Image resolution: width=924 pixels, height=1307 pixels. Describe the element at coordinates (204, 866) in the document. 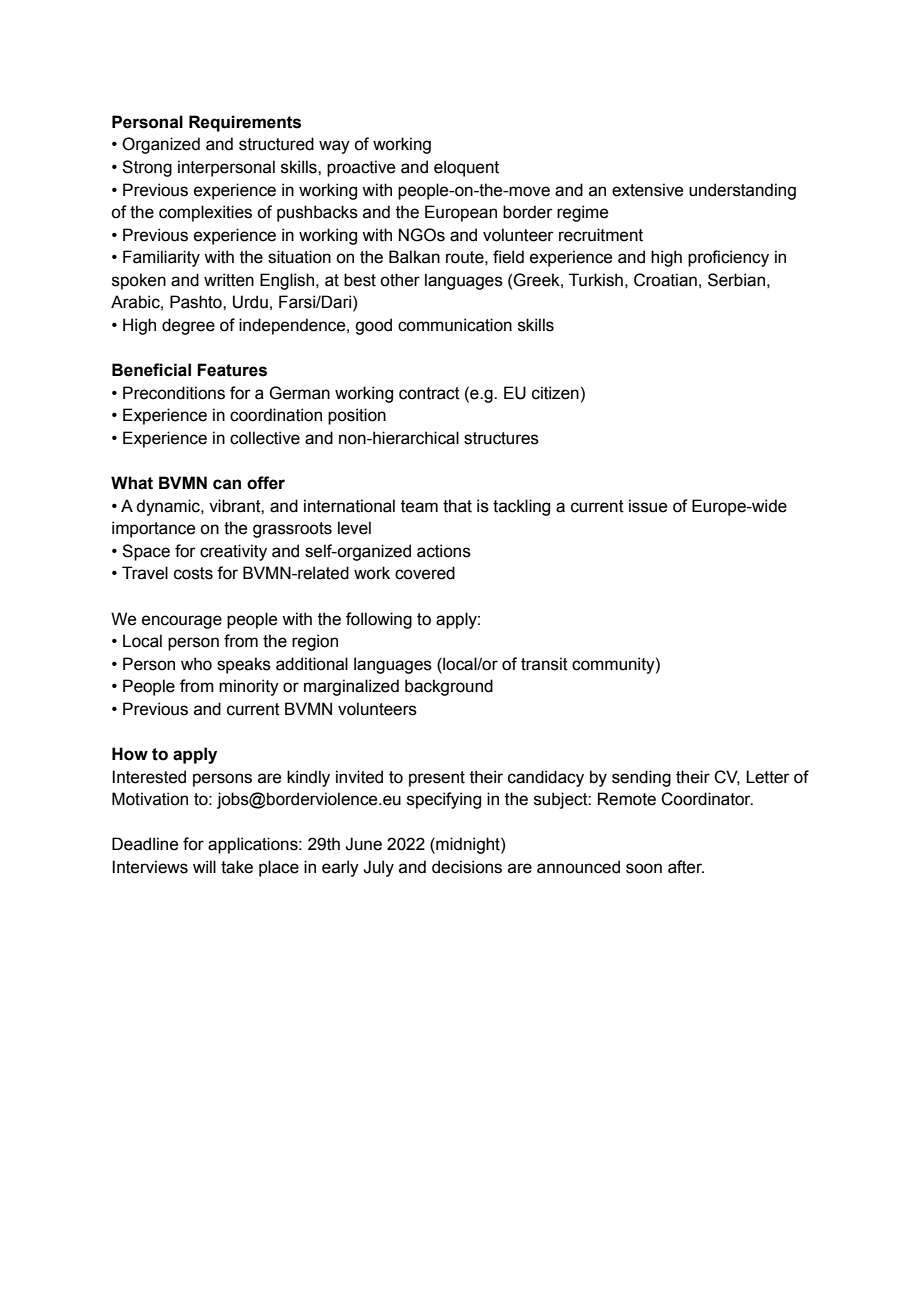

I see `will` at that location.
